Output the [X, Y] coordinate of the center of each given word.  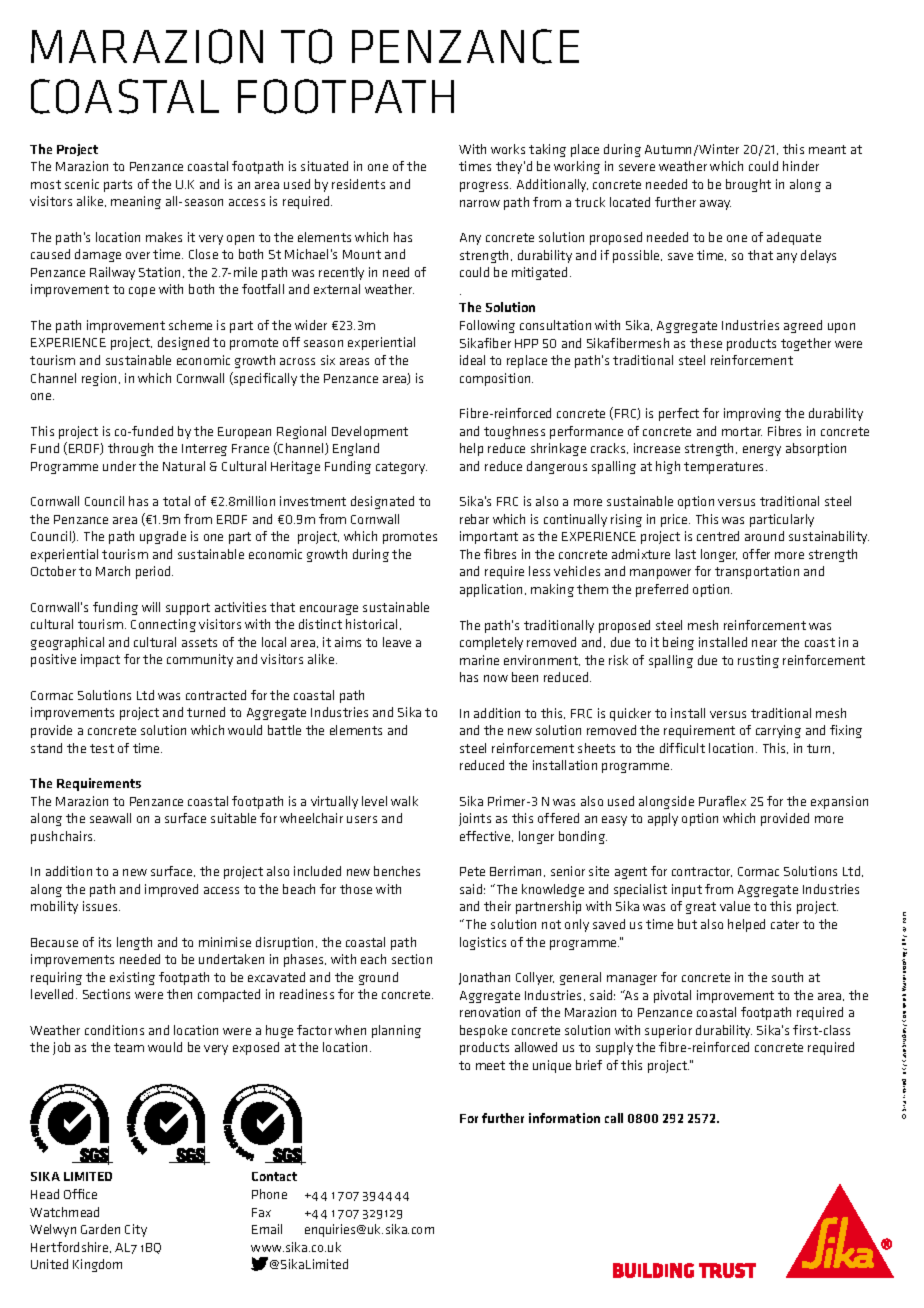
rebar [474, 519]
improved [171, 890]
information [564, 1118]
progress [485, 187]
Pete [472, 871]
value [735, 906]
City [136, 1230]
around [764, 536]
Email [267, 1229]
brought [748, 185]
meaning [136, 202]
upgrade [163, 537]
